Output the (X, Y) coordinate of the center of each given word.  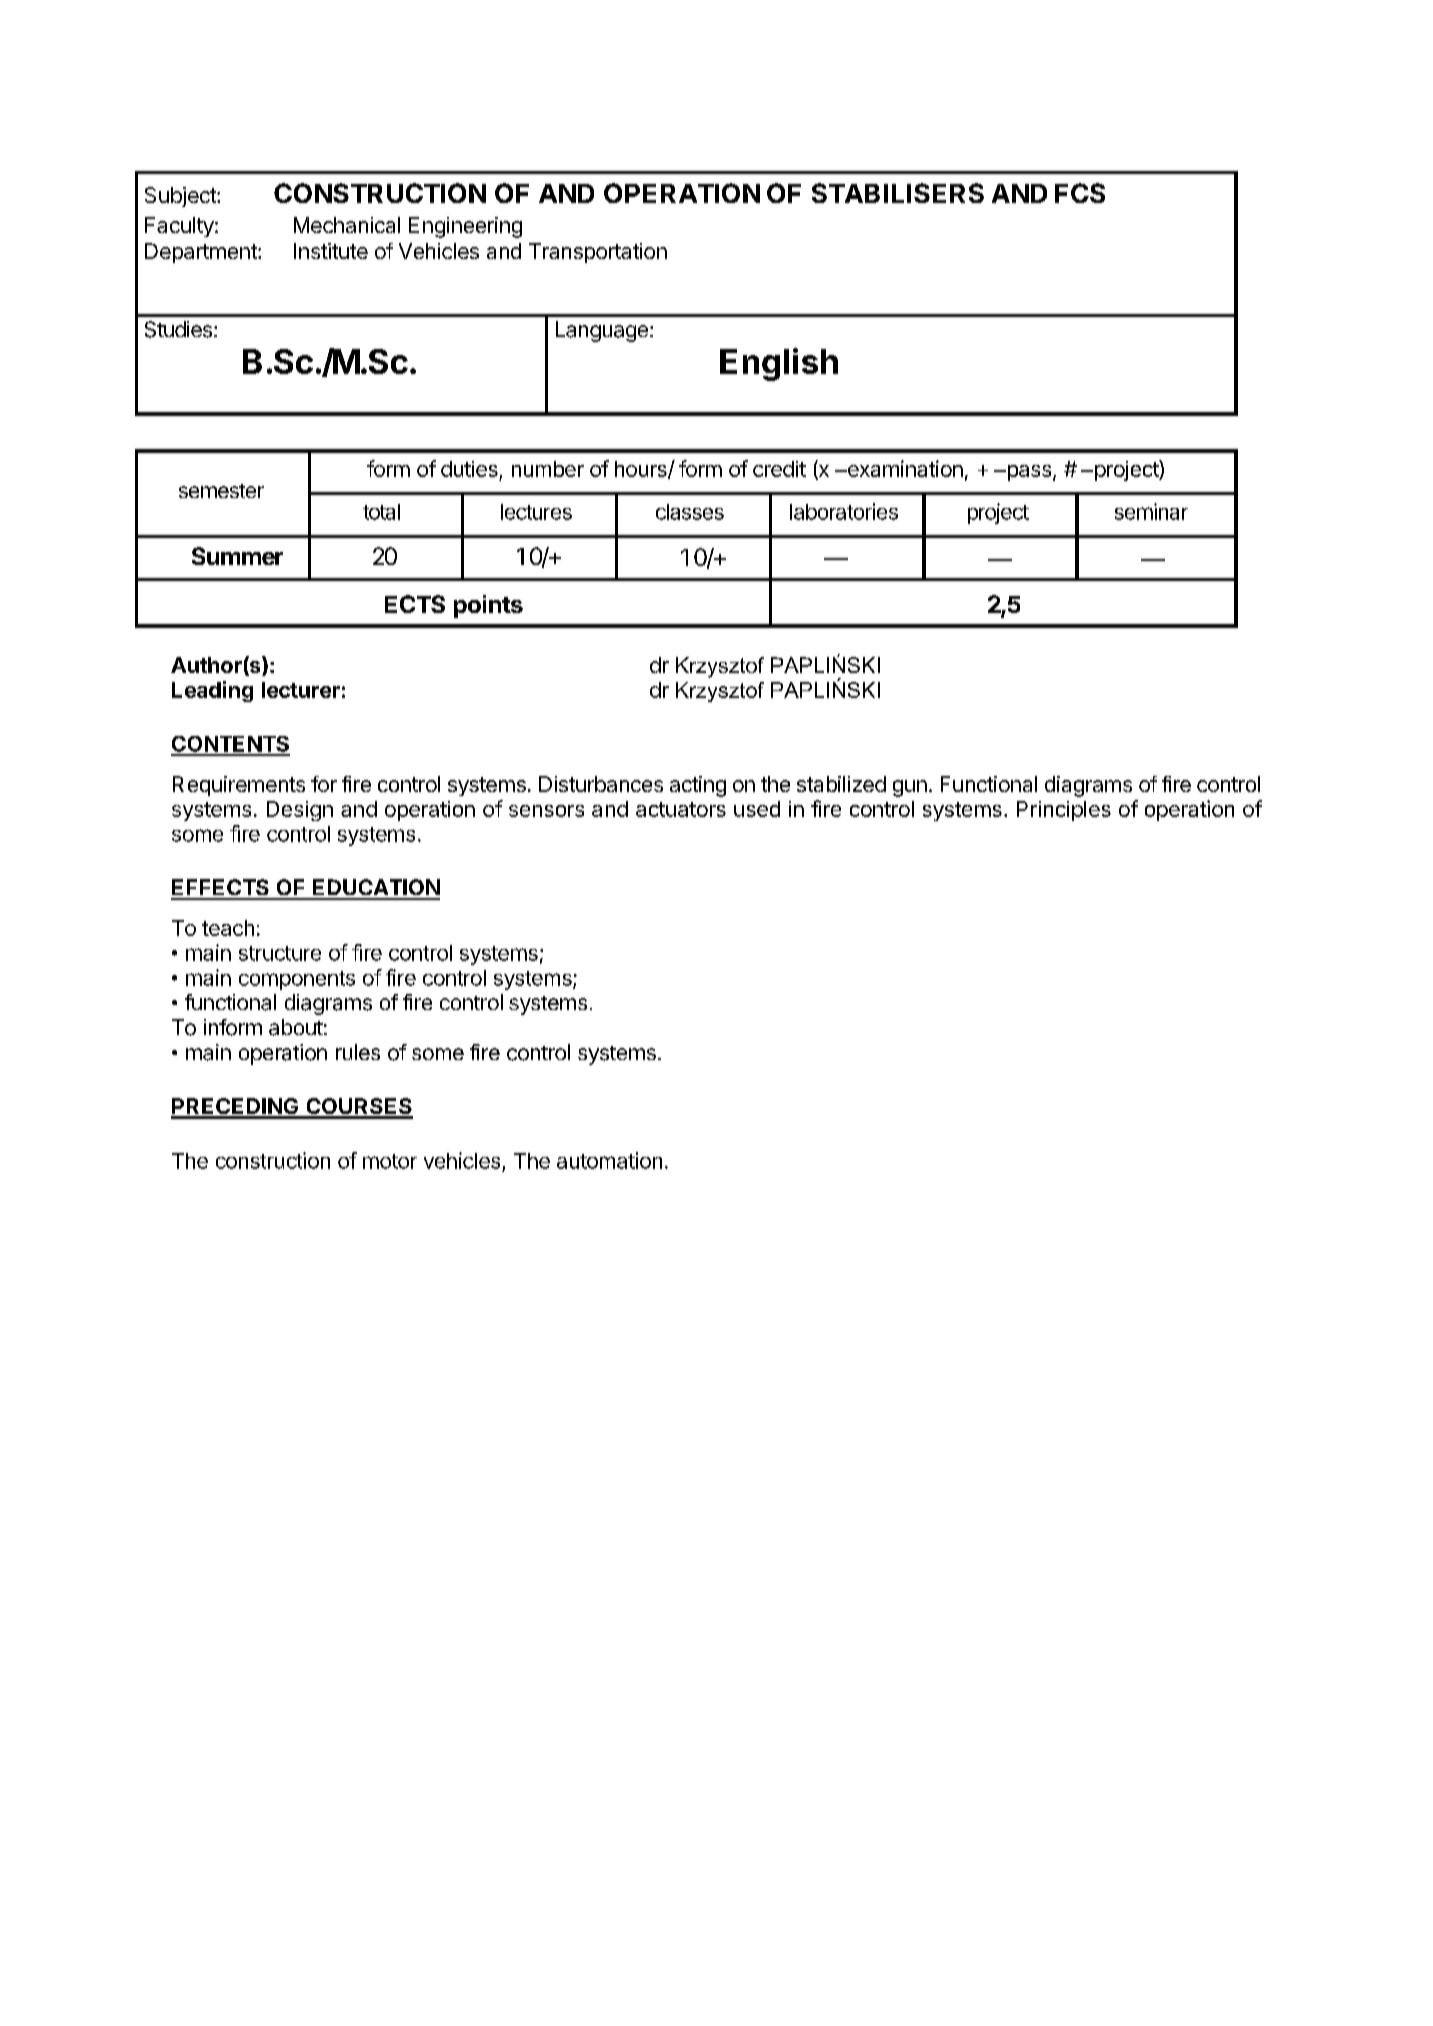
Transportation (598, 253)
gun (910, 788)
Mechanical (347, 225)
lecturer (301, 690)
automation (609, 1160)
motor (390, 1161)
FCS (1080, 193)
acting (698, 786)
